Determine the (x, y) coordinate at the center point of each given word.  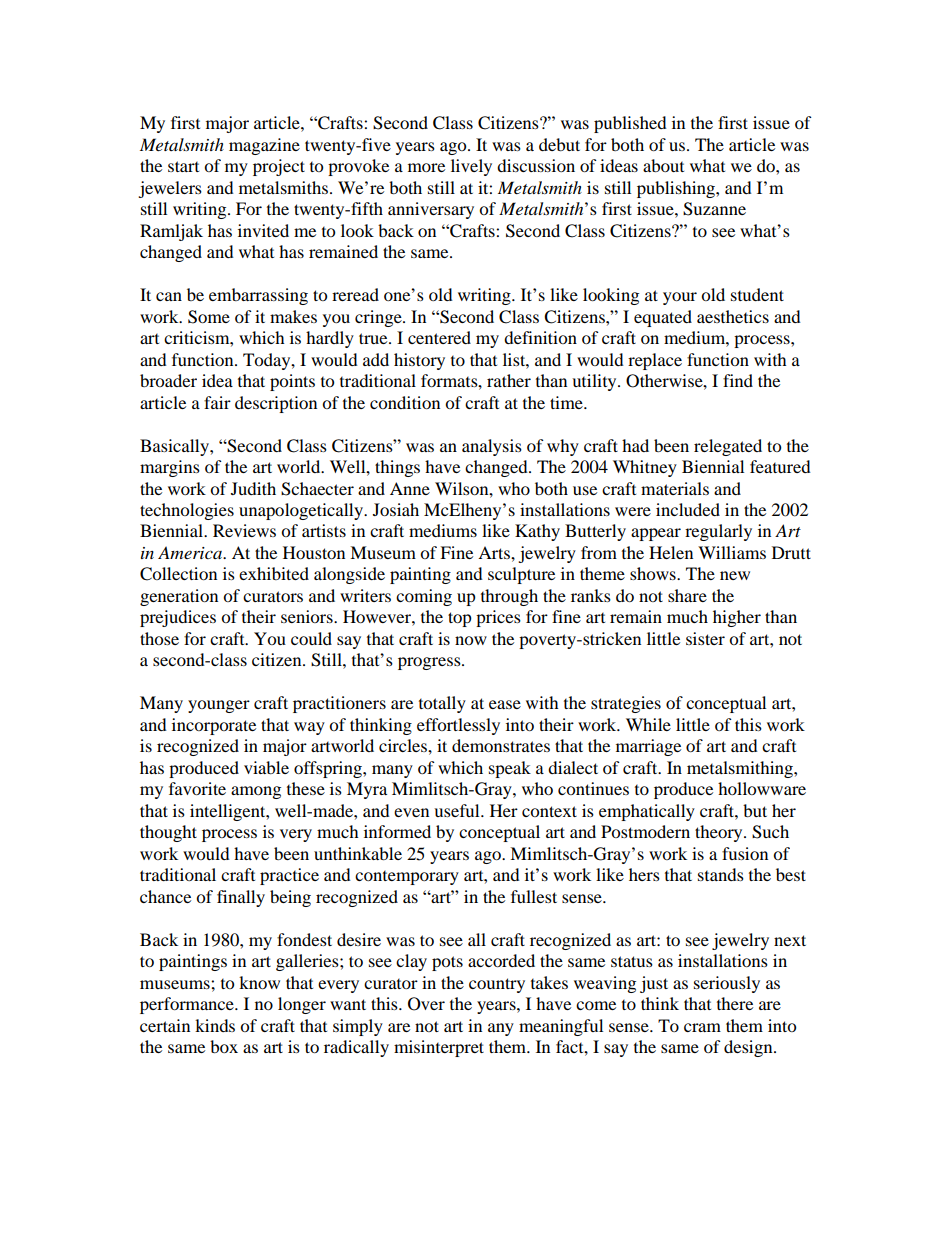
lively (471, 167)
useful (458, 810)
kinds (215, 1025)
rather (509, 380)
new (735, 575)
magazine (264, 146)
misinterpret (439, 1048)
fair (217, 402)
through (509, 597)
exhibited (274, 573)
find (738, 380)
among (256, 792)
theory (720, 833)
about (663, 165)
